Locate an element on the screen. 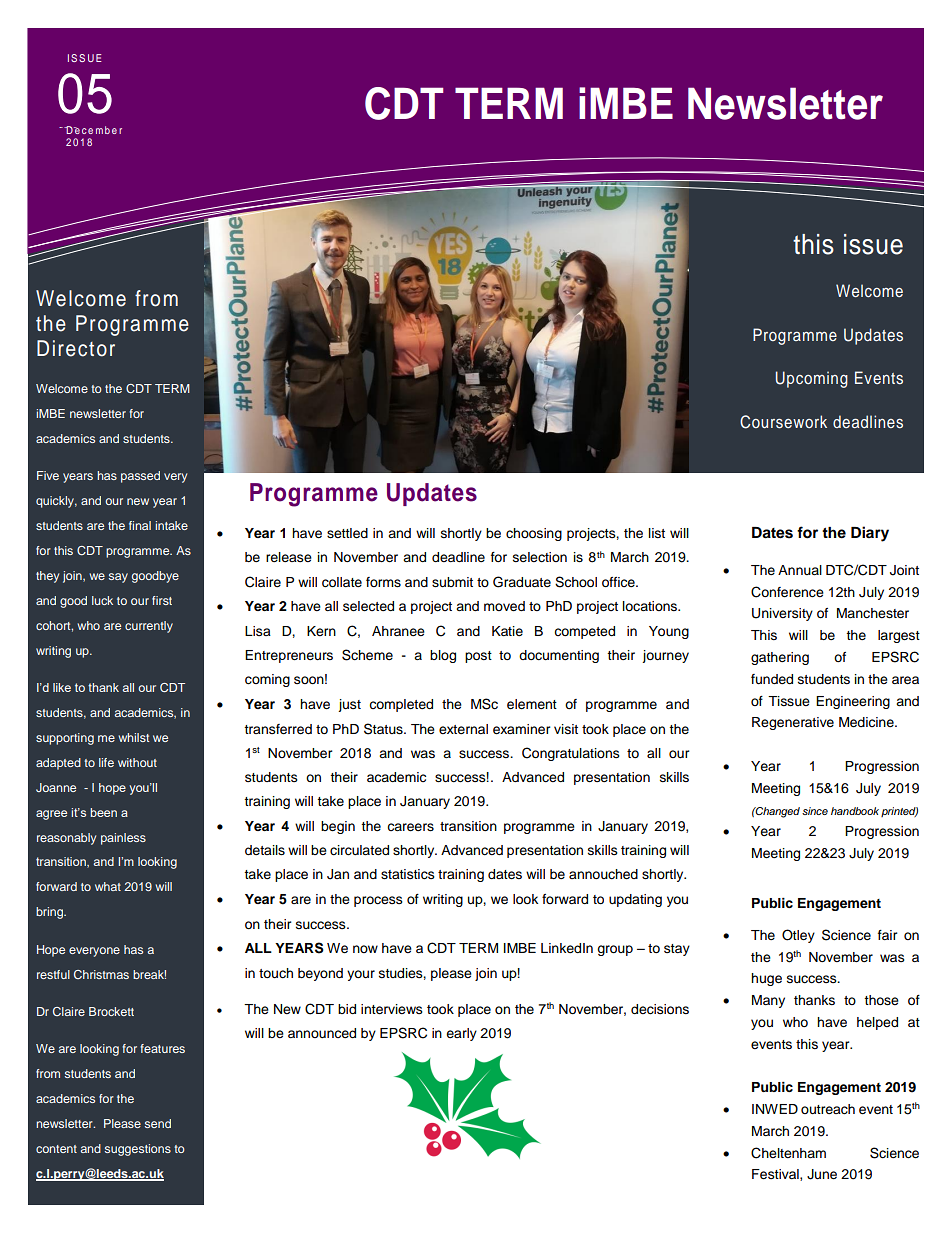 The image size is (952, 1233). Christmas is located at coordinates (101, 974).
